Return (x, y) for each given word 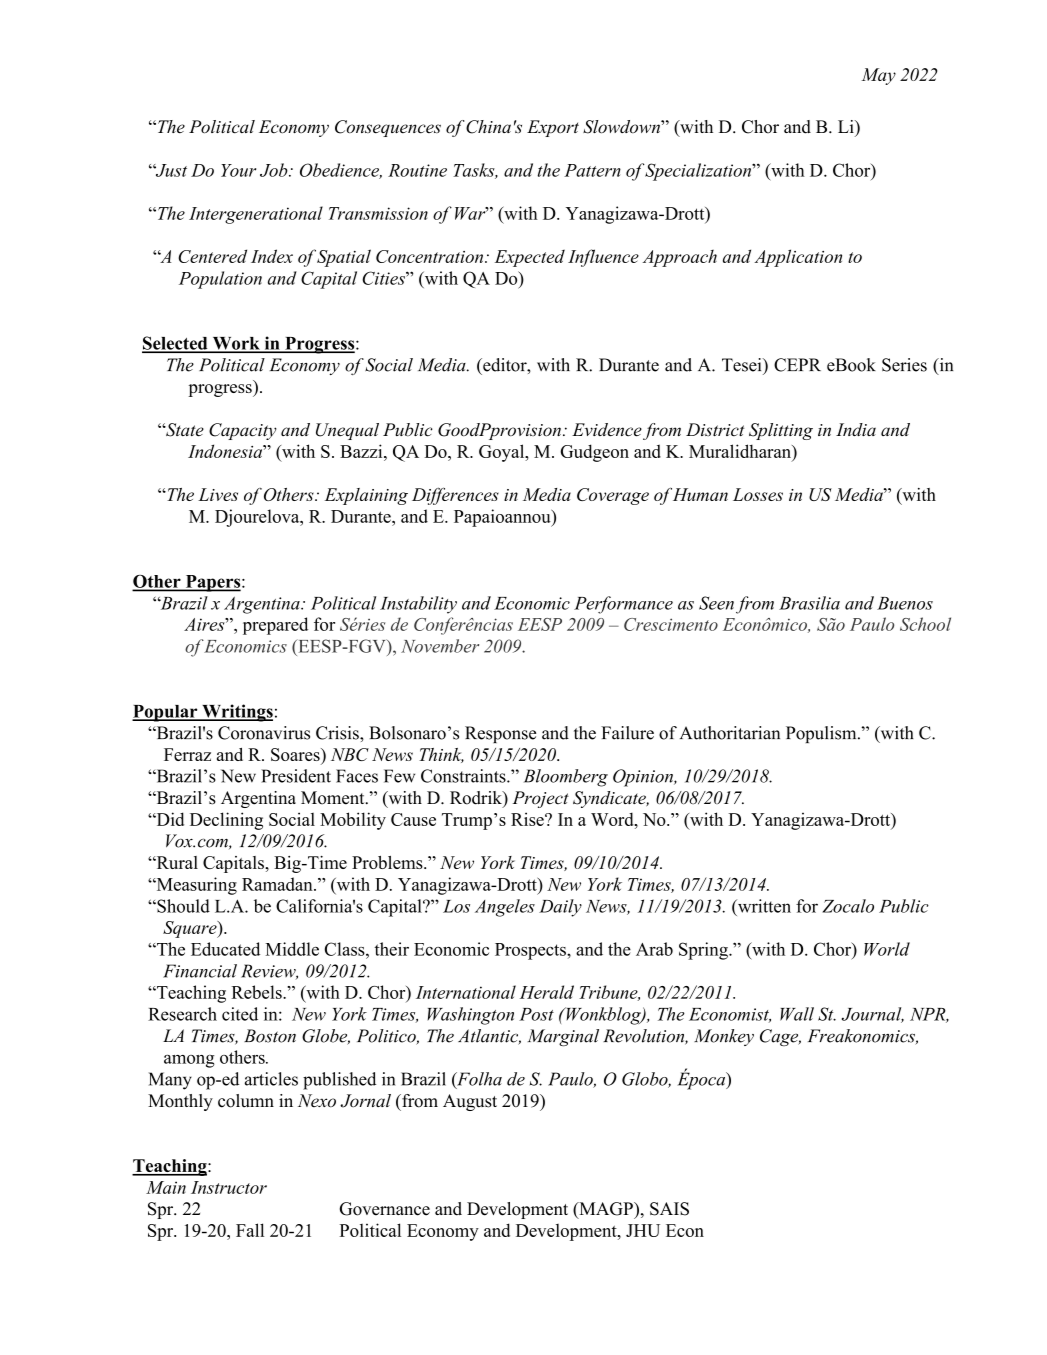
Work (236, 344)
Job (275, 170)
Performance (623, 605)
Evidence (607, 430)
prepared (275, 626)
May (878, 76)
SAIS (669, 1209)
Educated (225, 949)
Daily (560, 908)
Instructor (229, 1187)
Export (553, 128)
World (887, 949)
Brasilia (809, 603)
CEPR (797, 365)
